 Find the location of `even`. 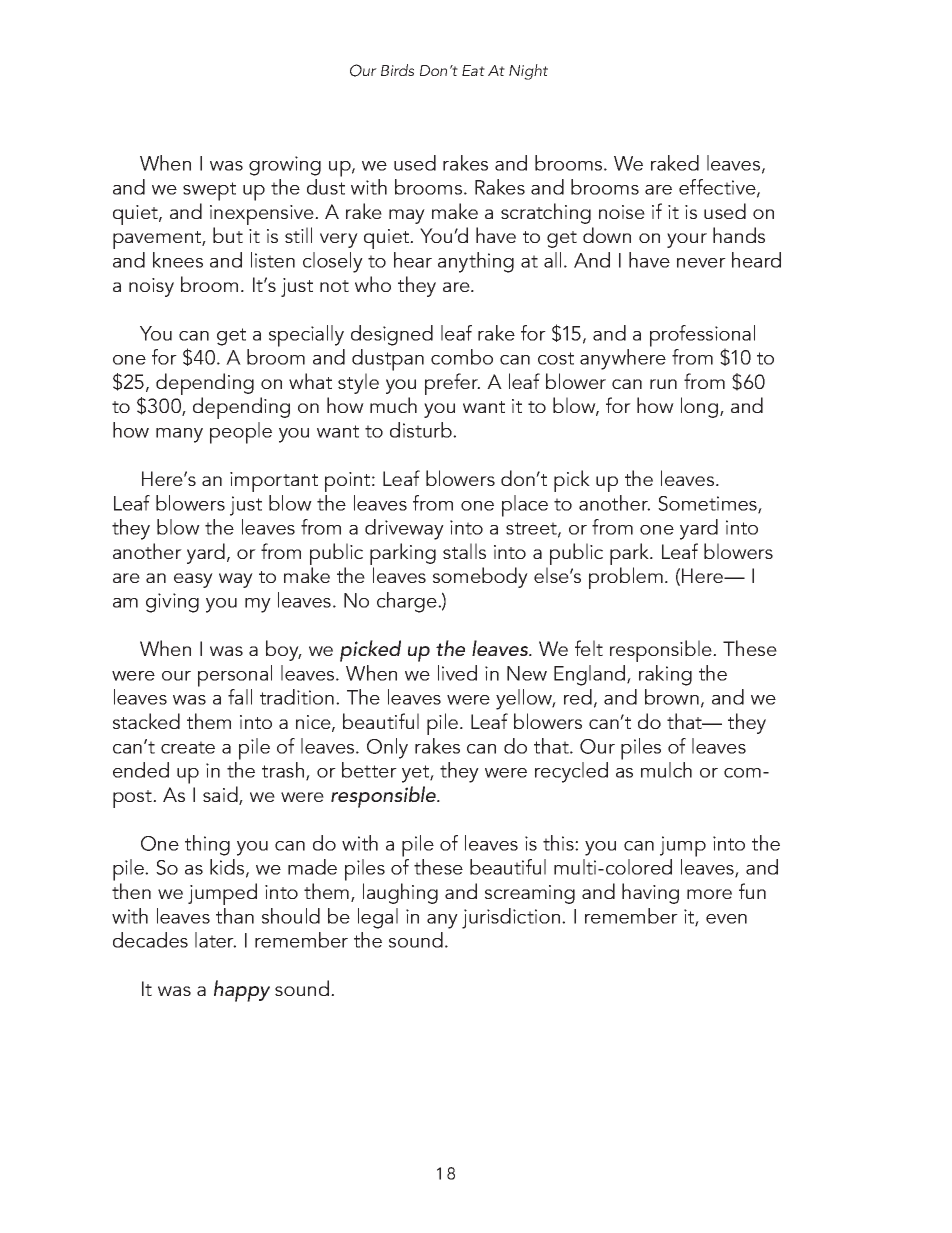

even is located at coordinates (726, 919).
